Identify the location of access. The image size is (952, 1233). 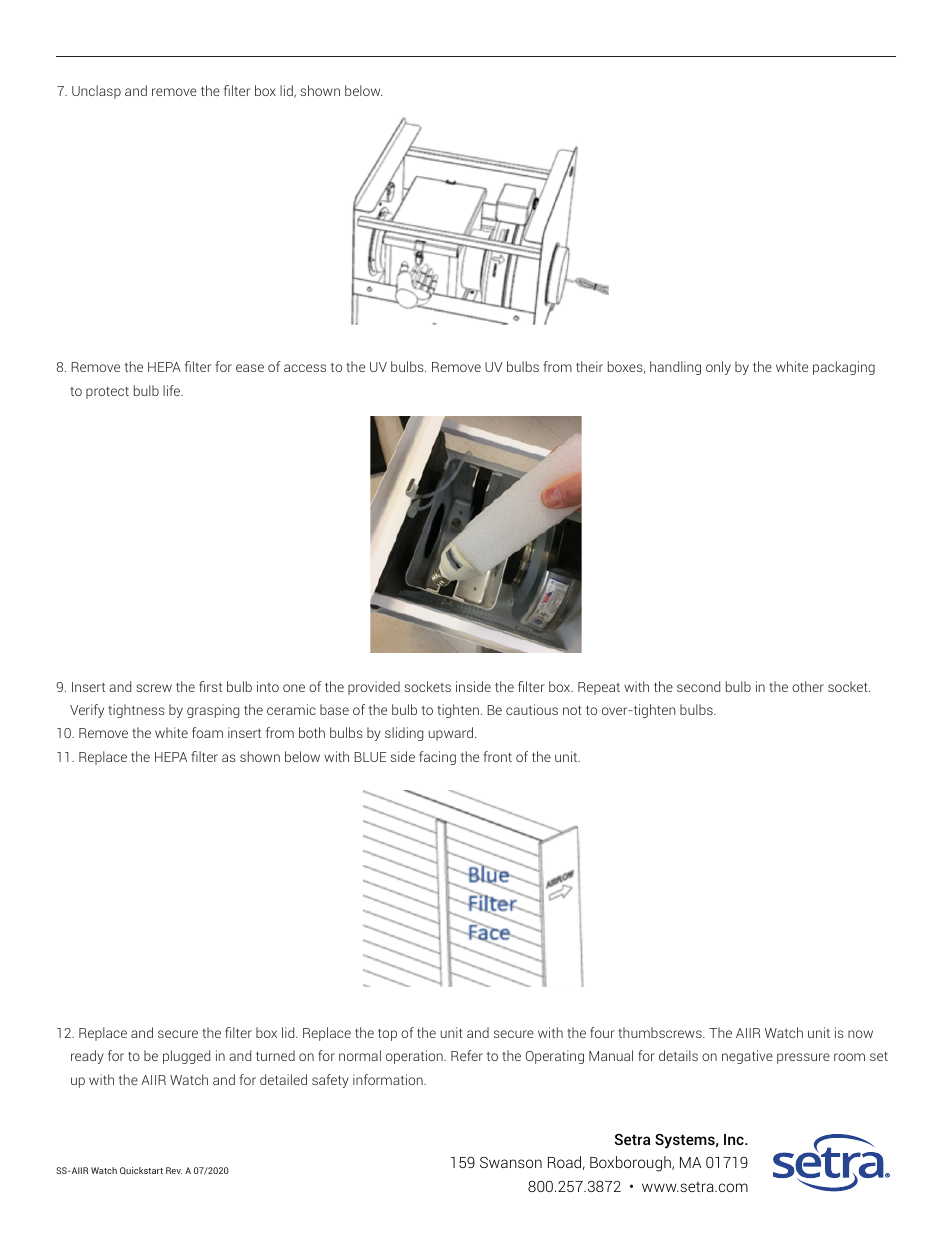
(305, 368).
